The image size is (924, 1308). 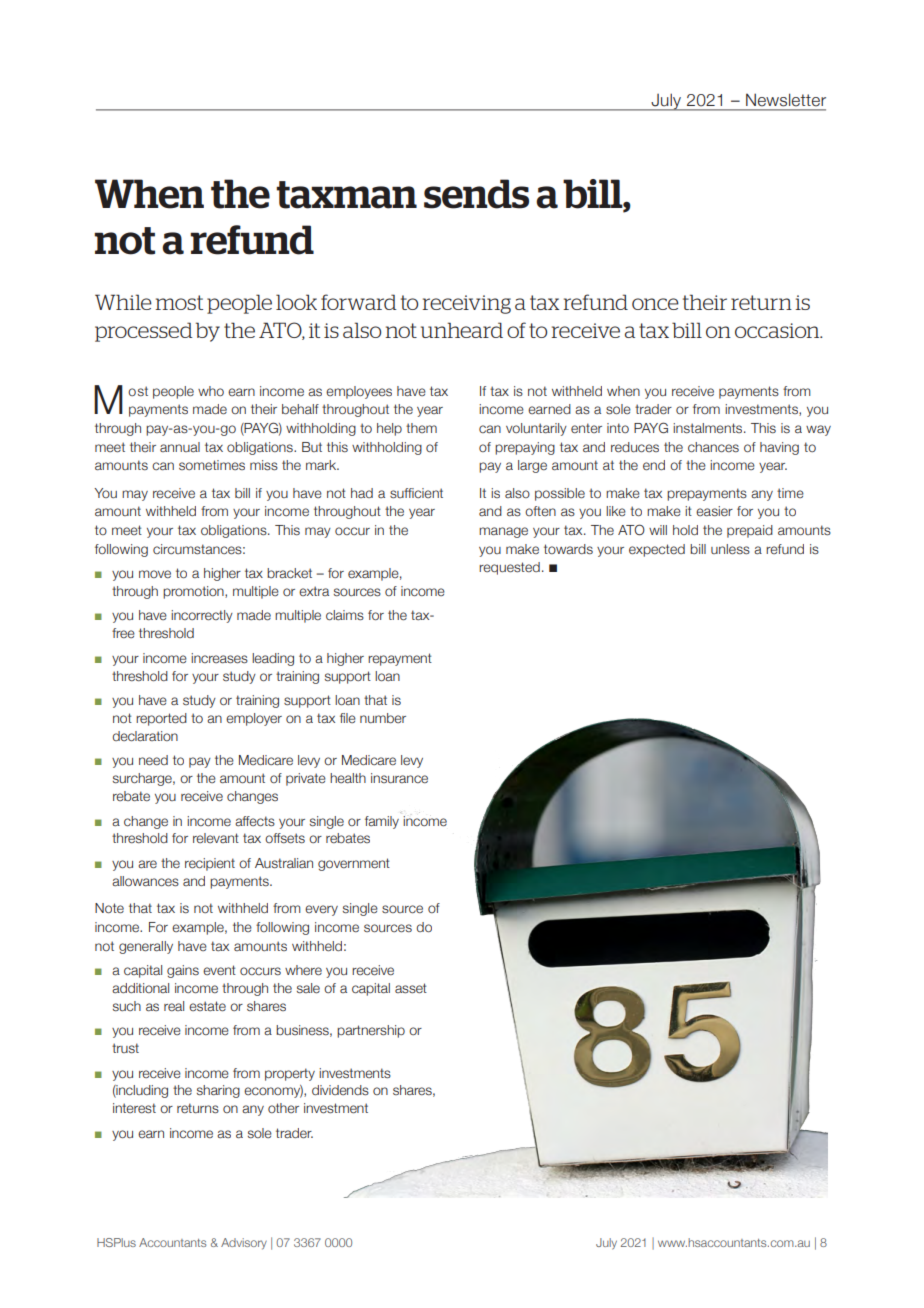 What do you see at coordinates (655, 304) in the screenshot?
I see `once` at bounding box center [655, 304].
